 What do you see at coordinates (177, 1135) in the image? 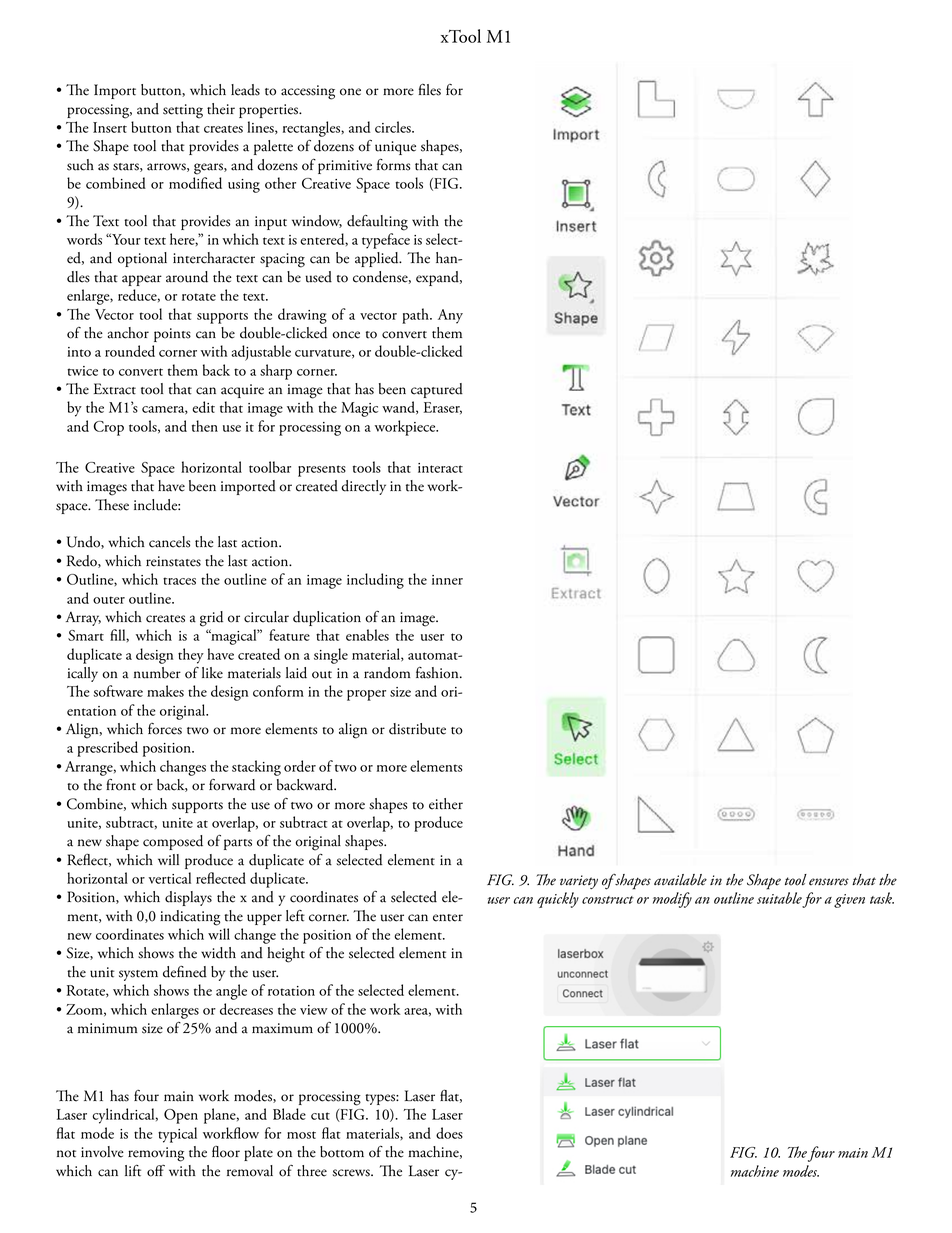
I see `typical` at bounding box center [177, 1135].
